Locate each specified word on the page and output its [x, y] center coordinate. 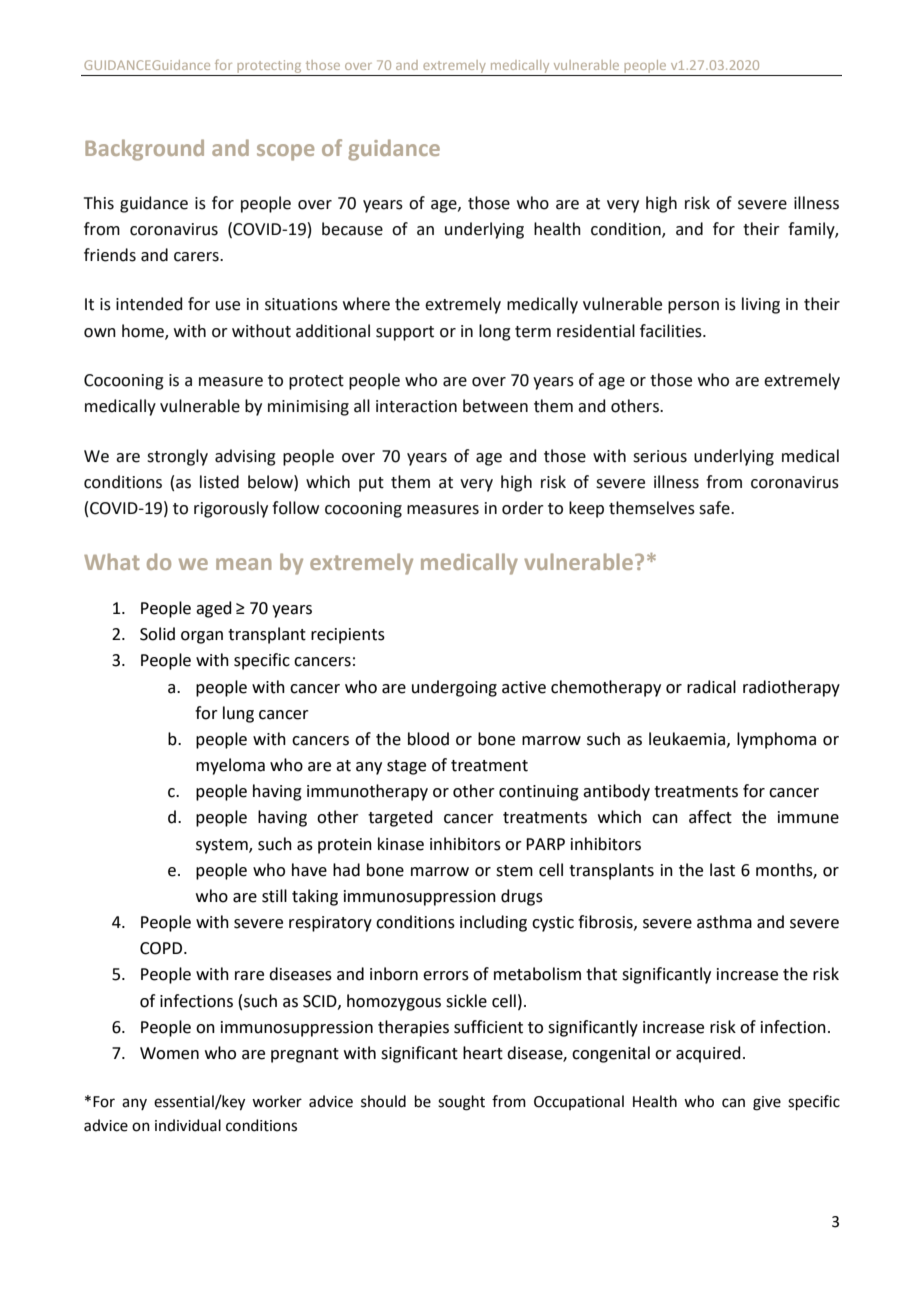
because [352, 229]
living [761, 305]
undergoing [454, 688]
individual [188, 1125]
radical [711, 687]
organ [202, 637]
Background [144, 150]
